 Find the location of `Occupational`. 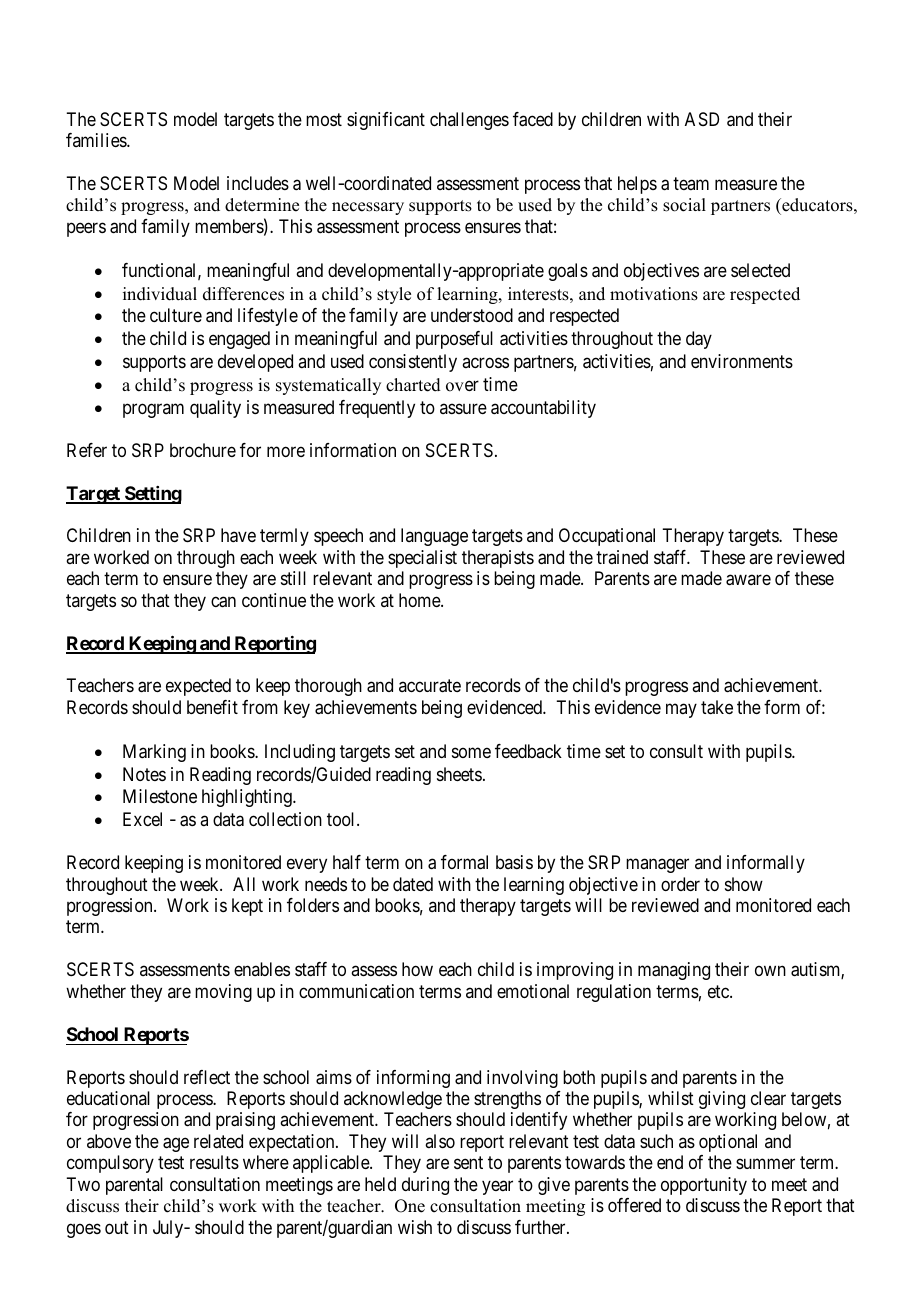

Occupational is located at coordinates (607, 537).
